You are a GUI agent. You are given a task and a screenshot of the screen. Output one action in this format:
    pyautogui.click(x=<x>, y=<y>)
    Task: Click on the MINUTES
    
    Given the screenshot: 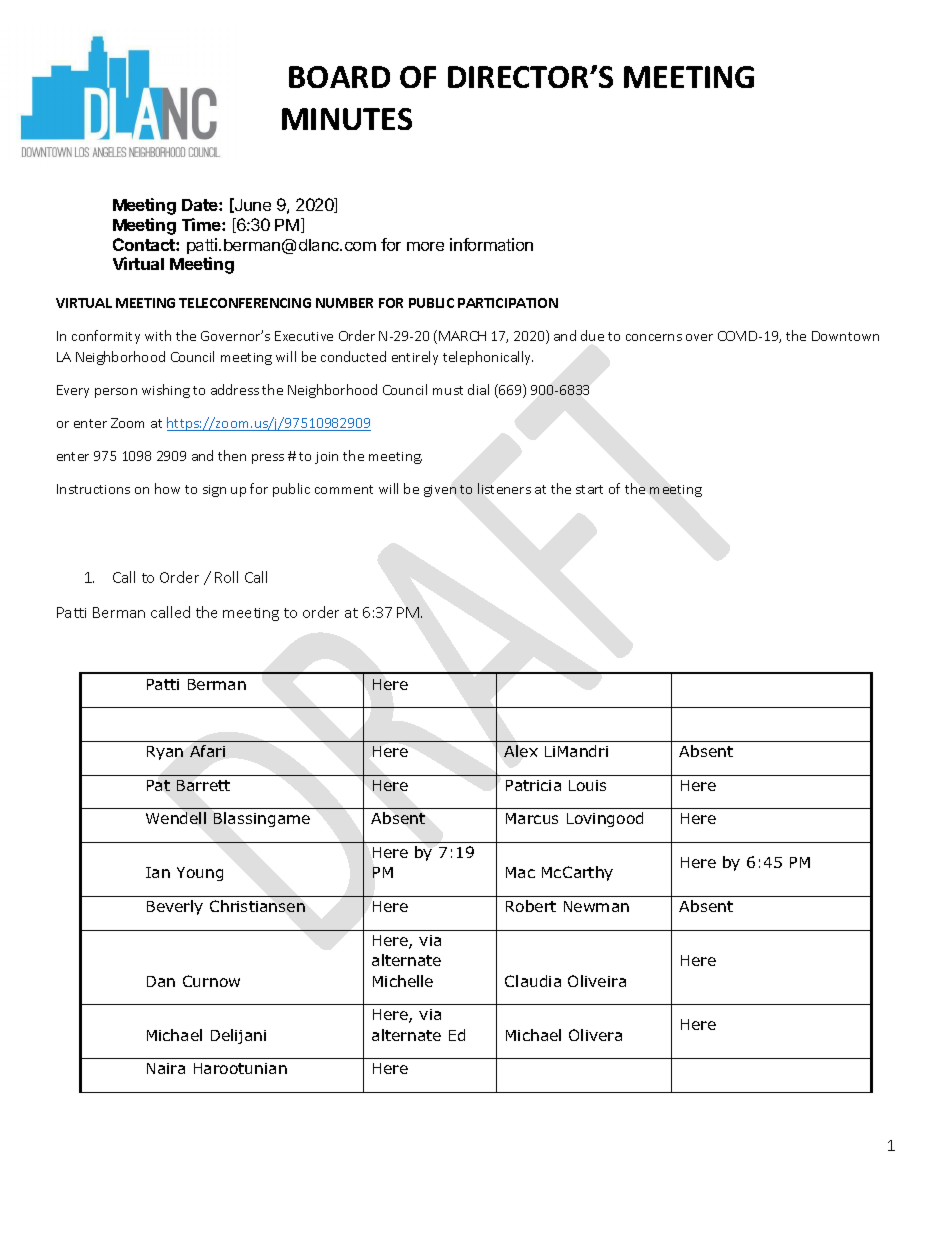 What is the action you would take?
    pyautogui.click(x=347, y=119)
